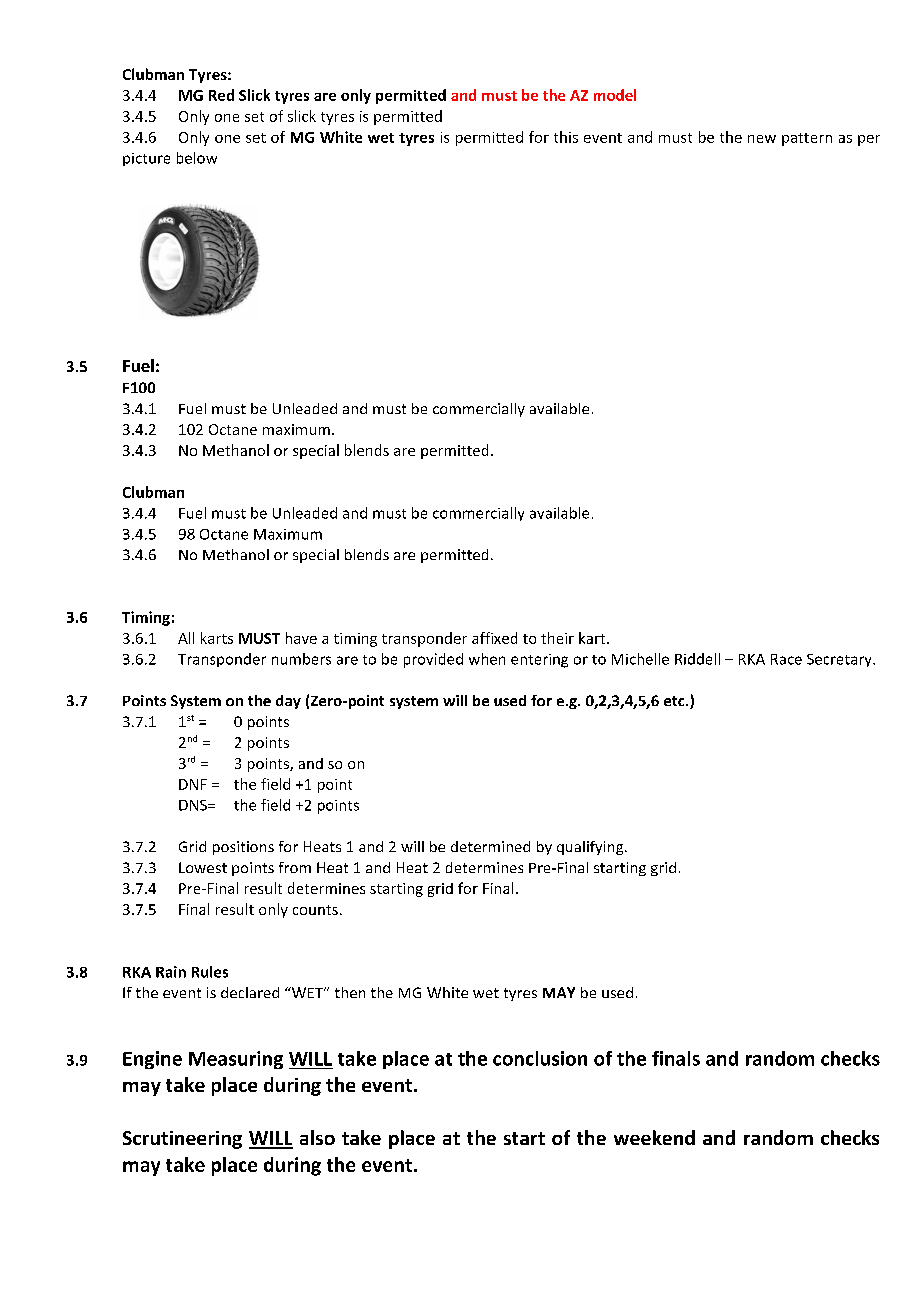  What do you see at coordinates (762, 139) in the page?
I see `new` at bounding box center [762, 139].
